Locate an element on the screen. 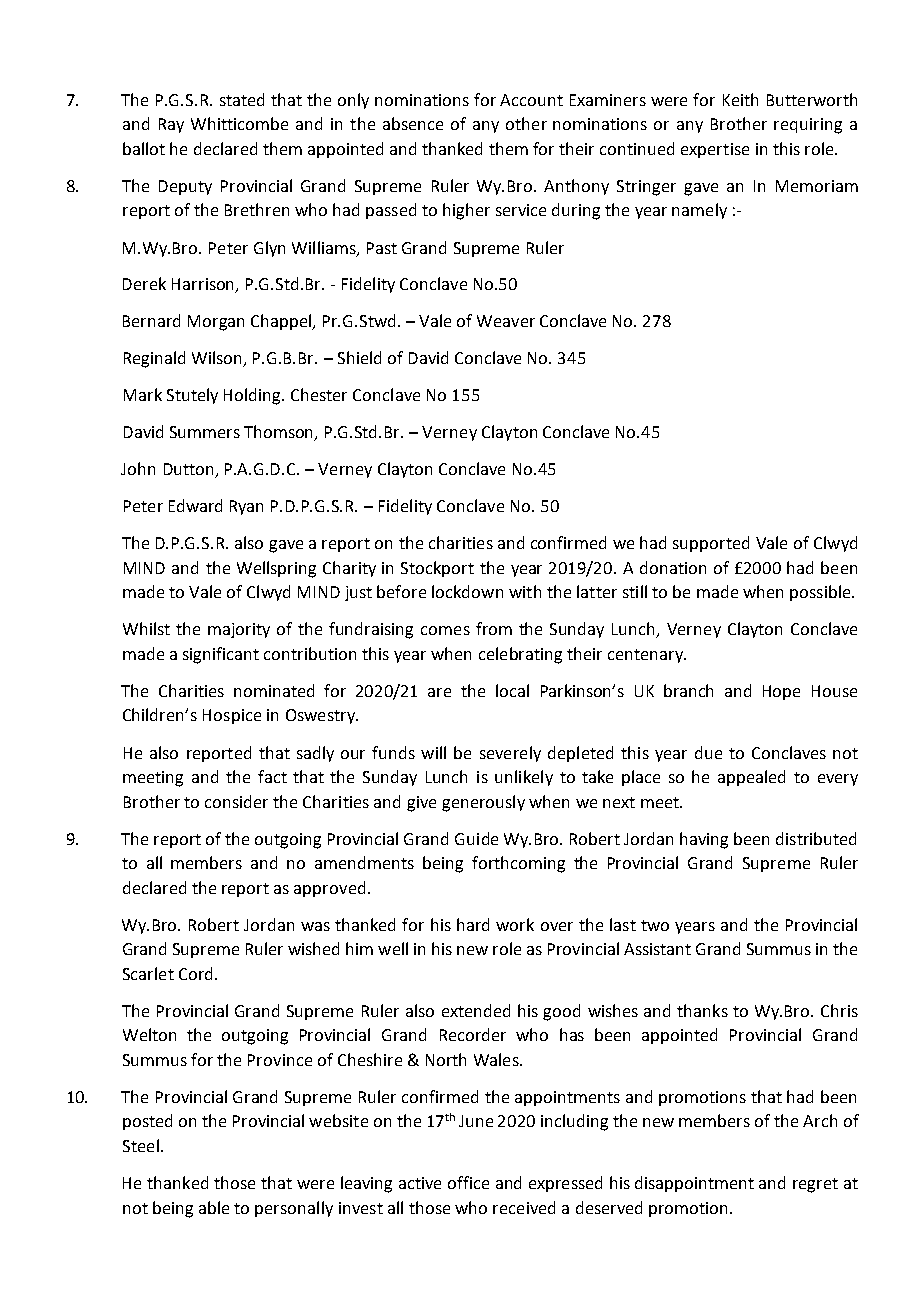  stated is located at coordinates (242, 99).
